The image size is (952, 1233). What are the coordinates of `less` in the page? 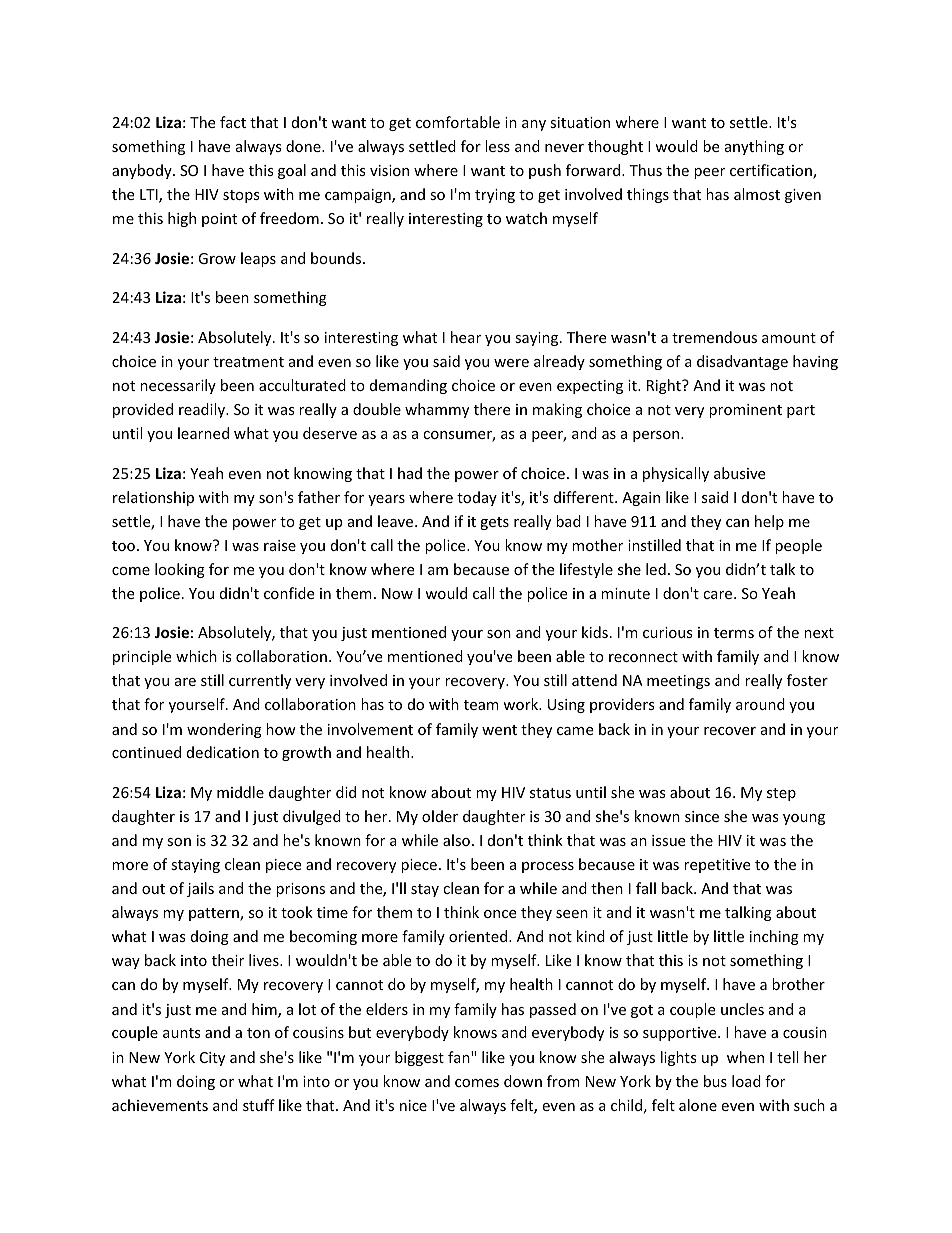 It's located at (497, 146).
